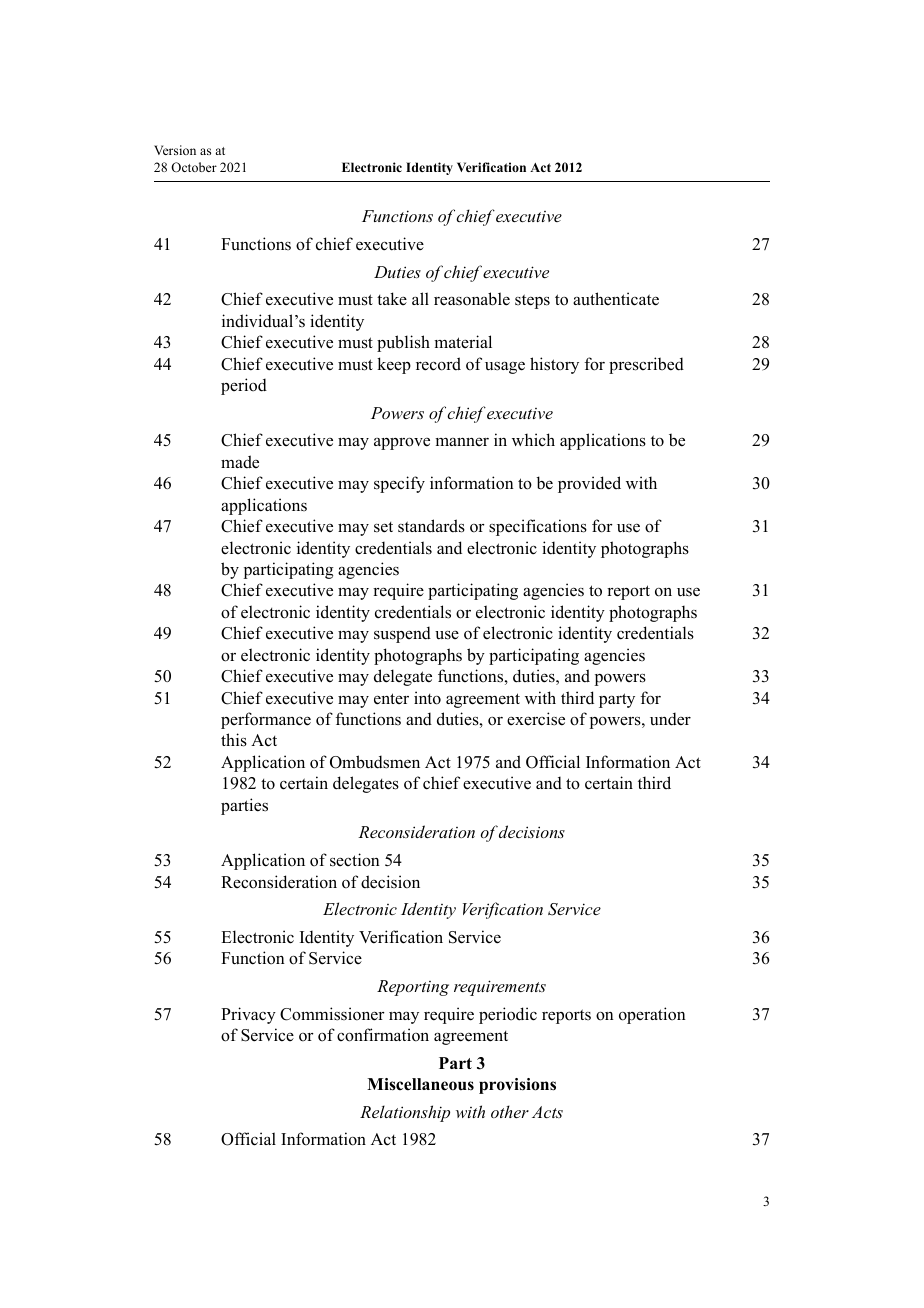  What do you see at coordinates (427, 698) in the screenshot?
I see `into` at bounding box center [427, 698].
